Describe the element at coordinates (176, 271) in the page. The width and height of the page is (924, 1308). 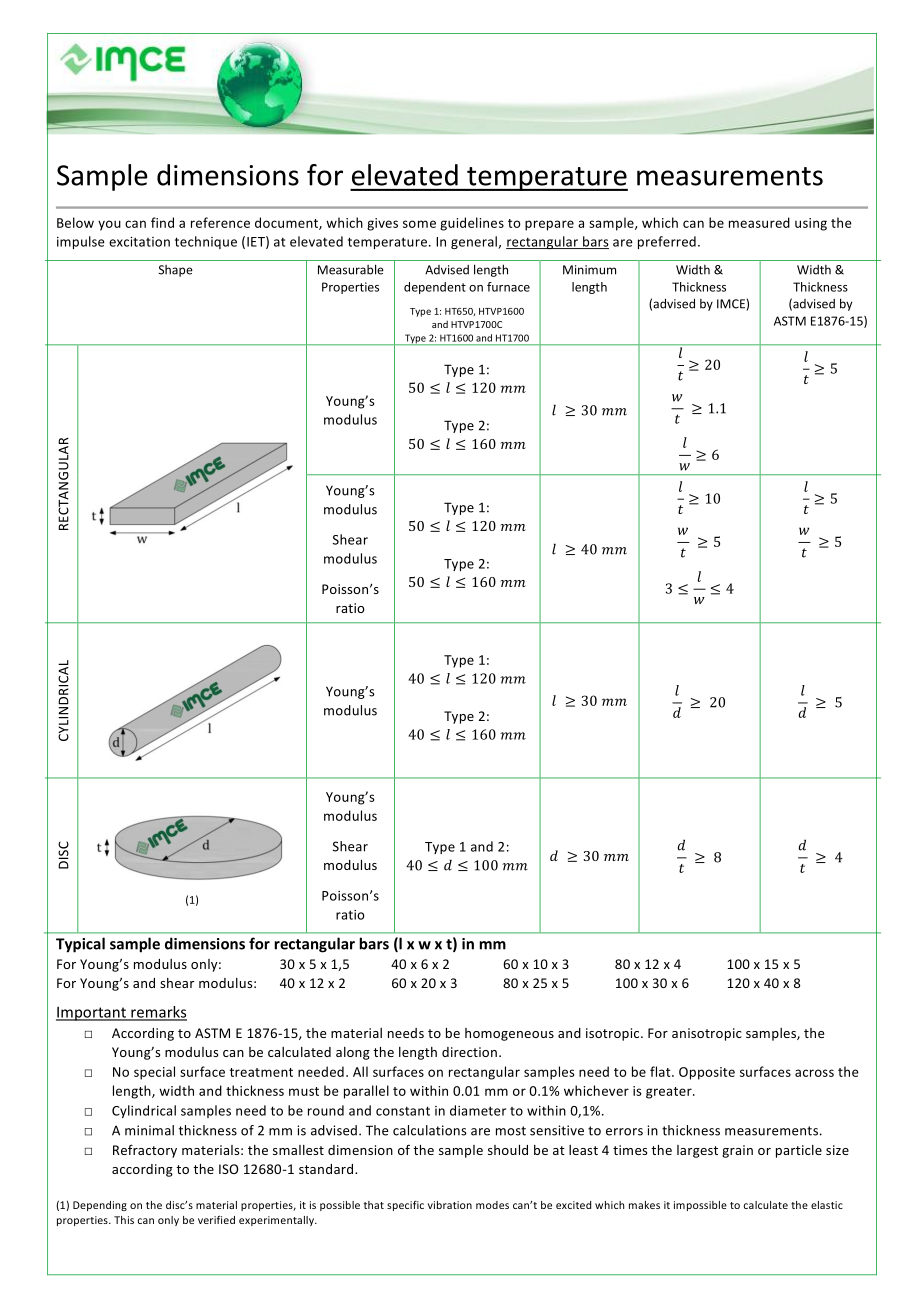
I see `Shape` at that location.
